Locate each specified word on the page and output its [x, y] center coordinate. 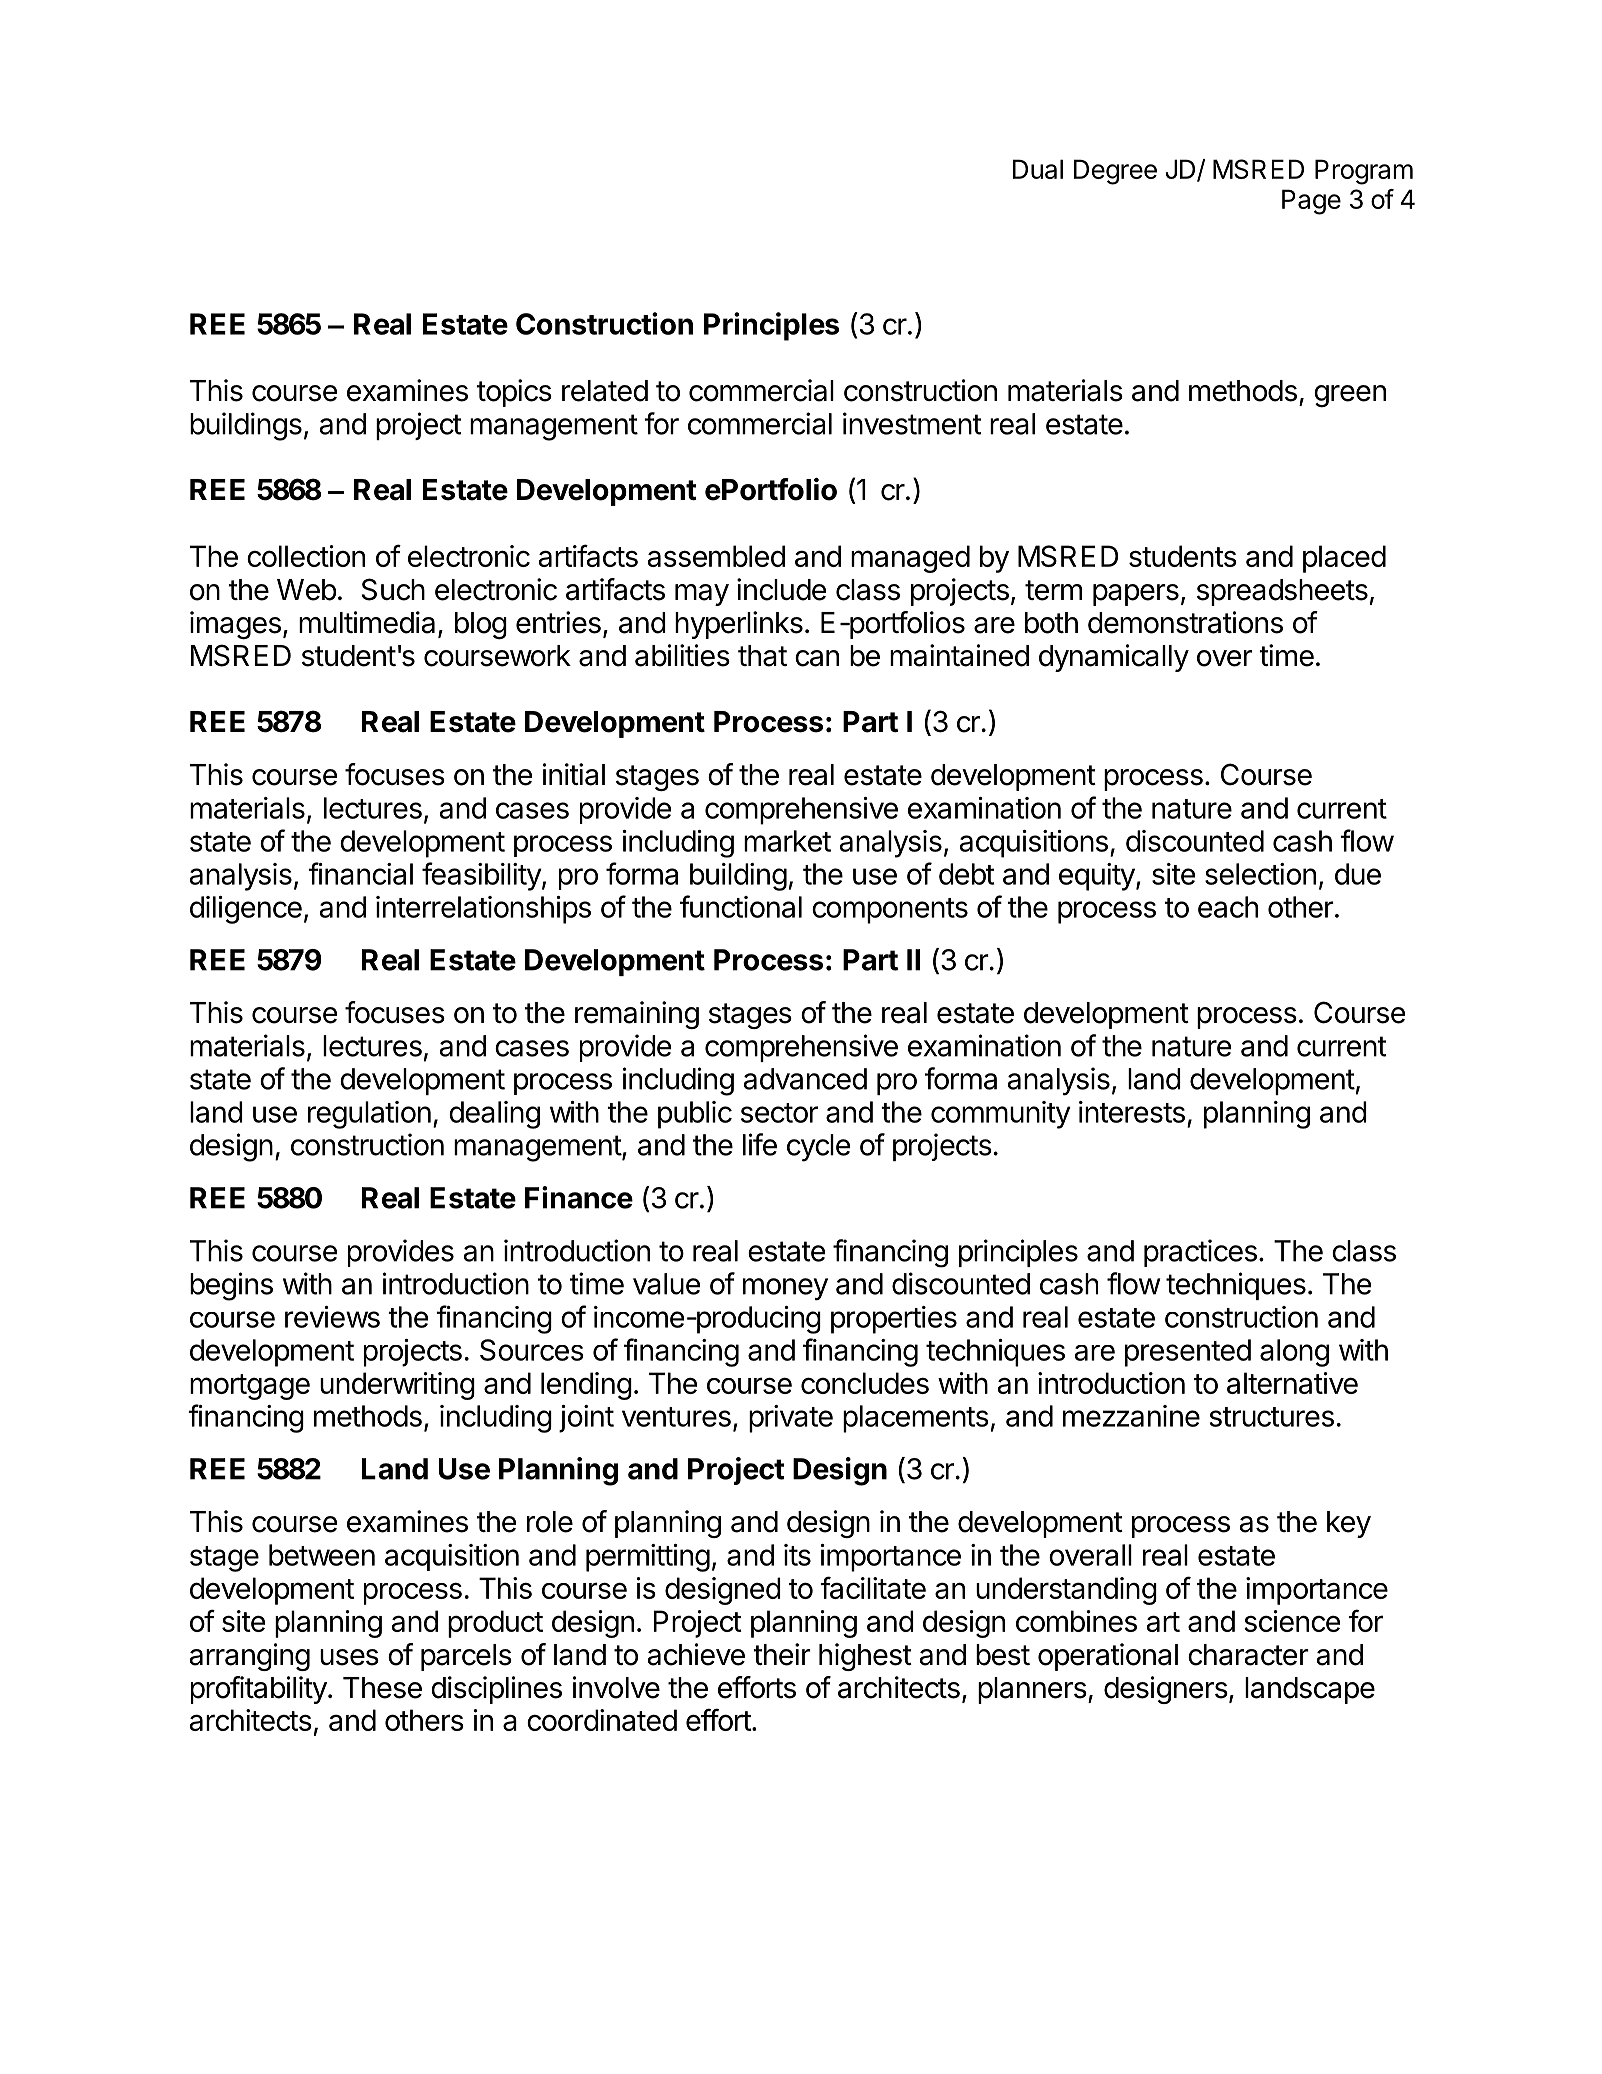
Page [1311, 202]
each [1228, 907]
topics [514, 393]
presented [1188, 1353]
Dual [1038, 169]
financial [360, 873]
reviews [332, 1317]
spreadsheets [1282, 592]
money [785, 1289]
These [382, 1688]
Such [393, 589]
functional [741, 906]
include [781, 589]
